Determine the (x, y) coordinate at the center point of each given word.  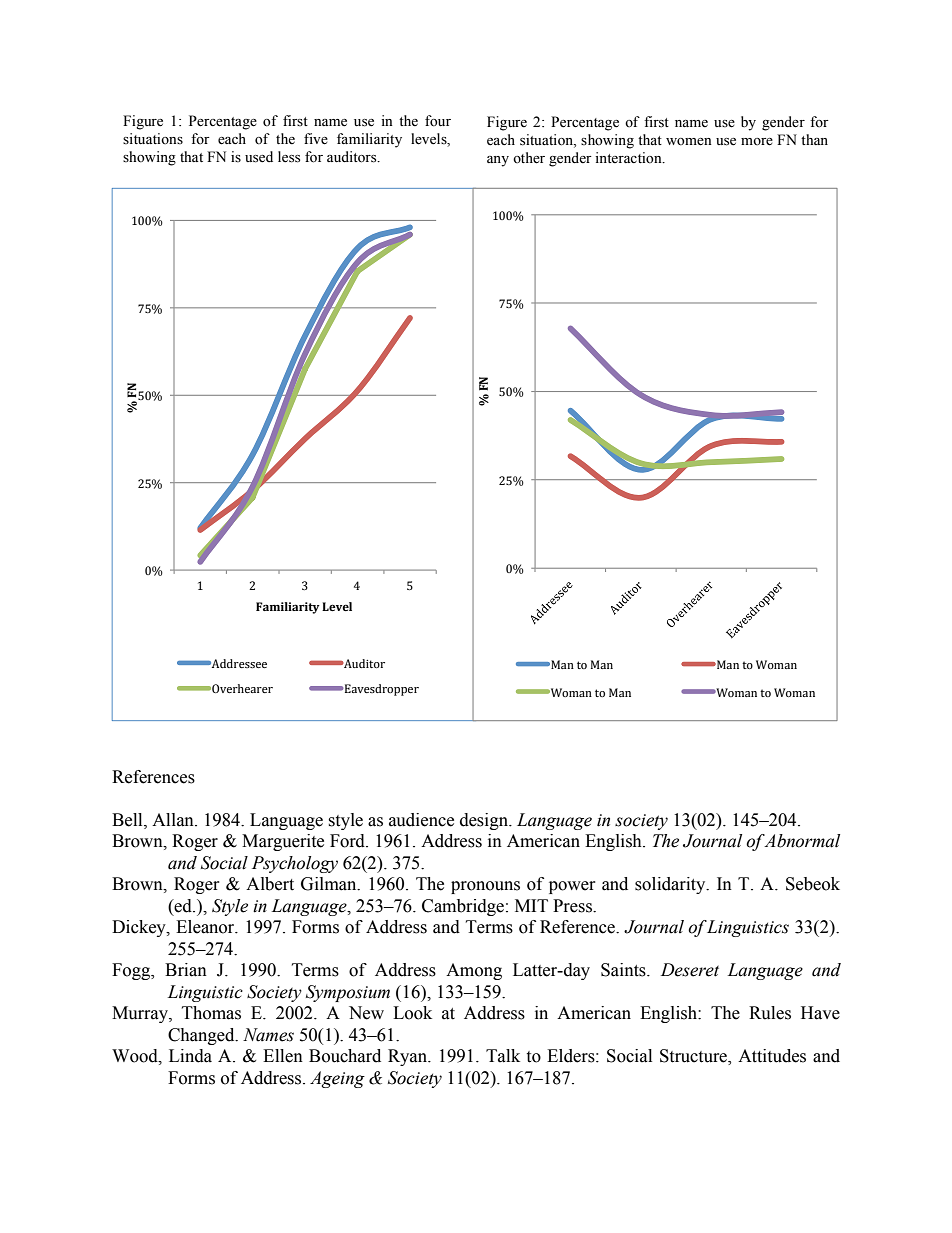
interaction (629, 158)
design (485, 821)
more (757, 142)
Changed (202, 1036)
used (259, 157)
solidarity (671, 885)
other (529, 158)
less (289, 157)
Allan (174, 820)
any (498, 161)
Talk (503, 1056)
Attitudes (772, 1056)
